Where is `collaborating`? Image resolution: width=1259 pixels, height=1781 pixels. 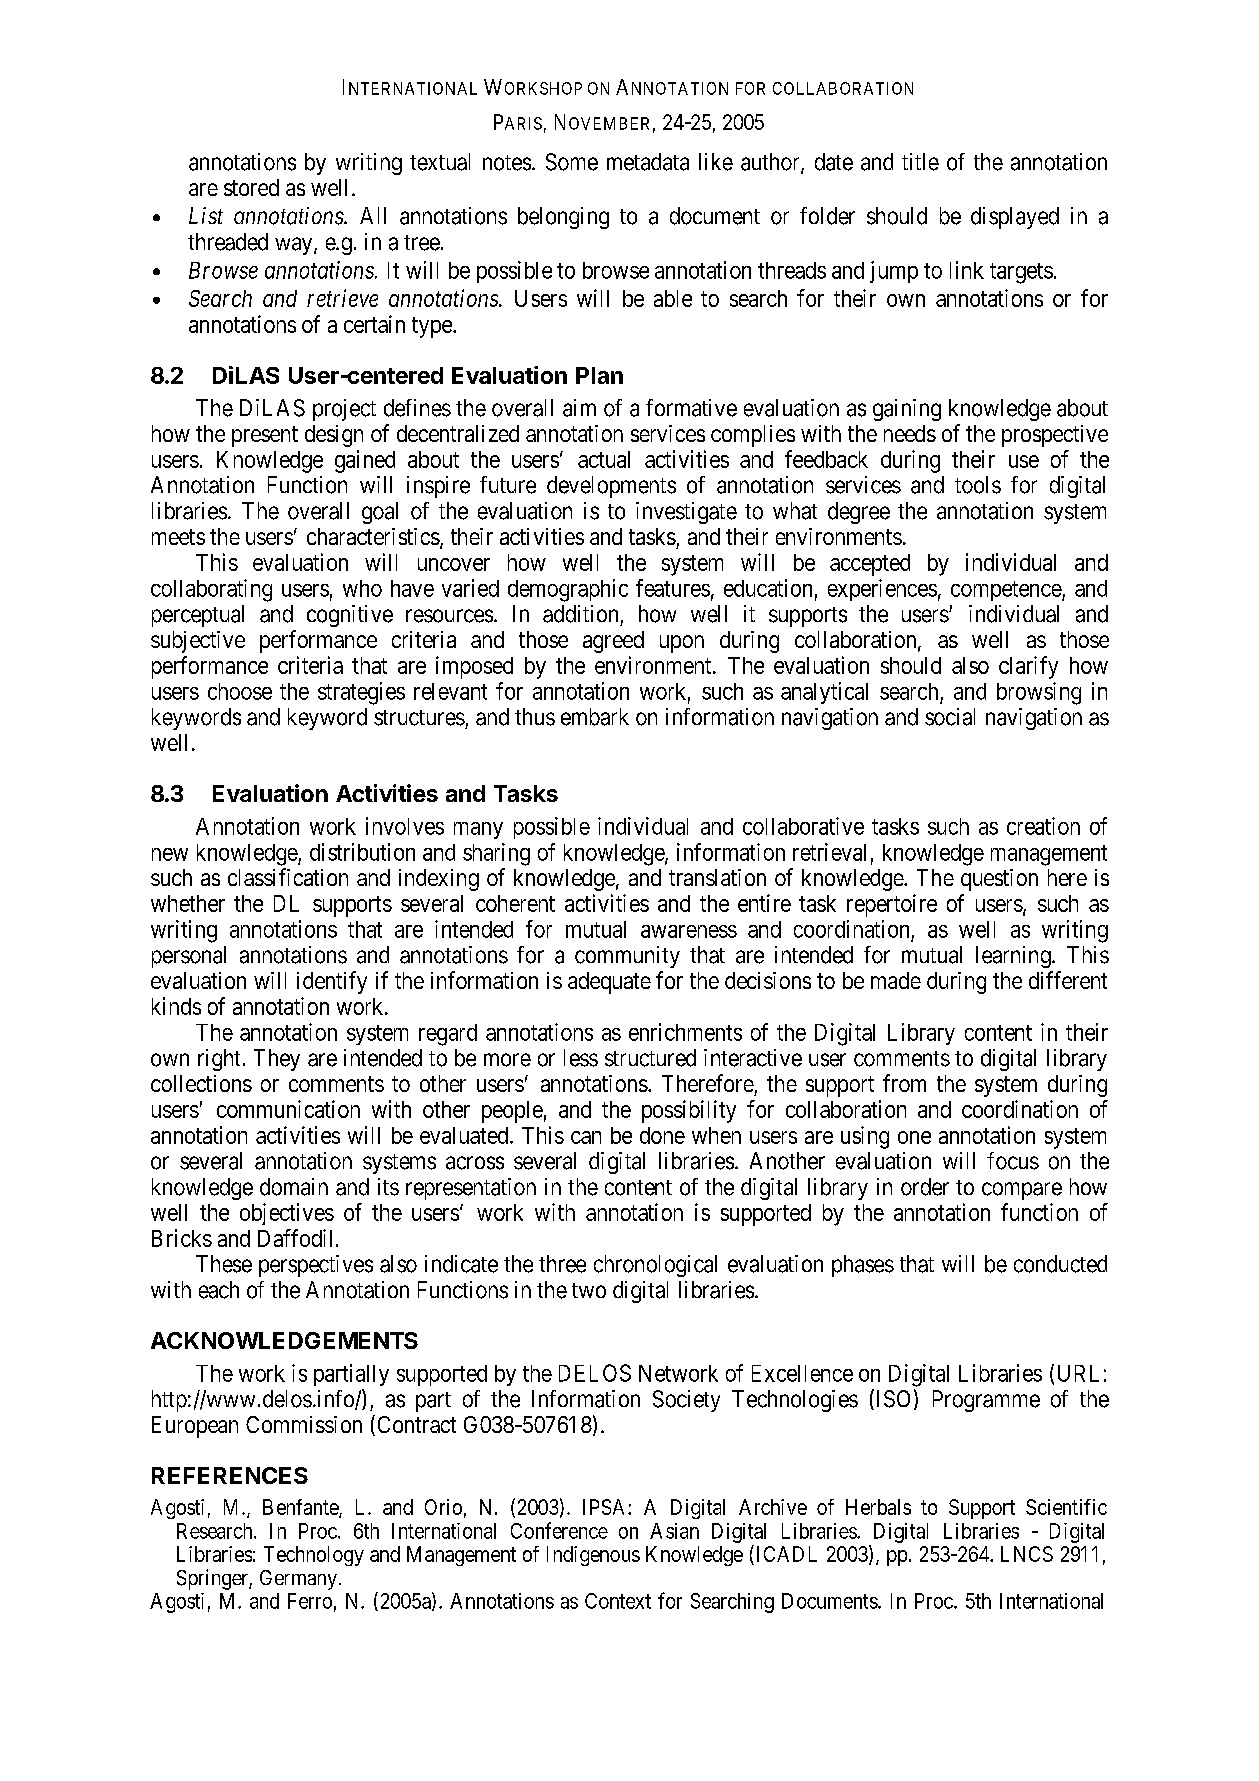 collaborating is located at coordinates (211, 590).
